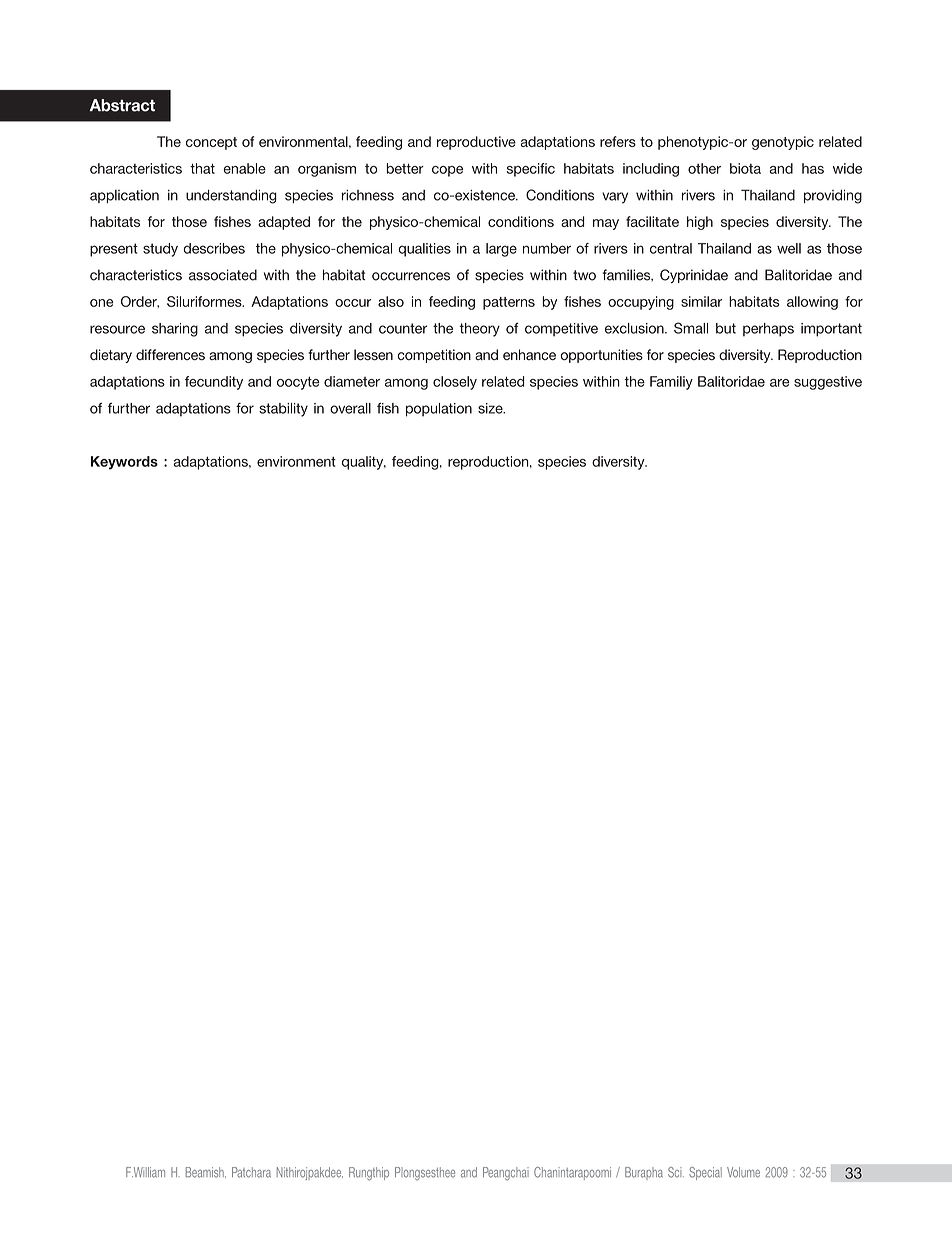 The image size is (952, 1236). Describe the element at coordinates (455, 383) in the image. I see `closely` at that location.
